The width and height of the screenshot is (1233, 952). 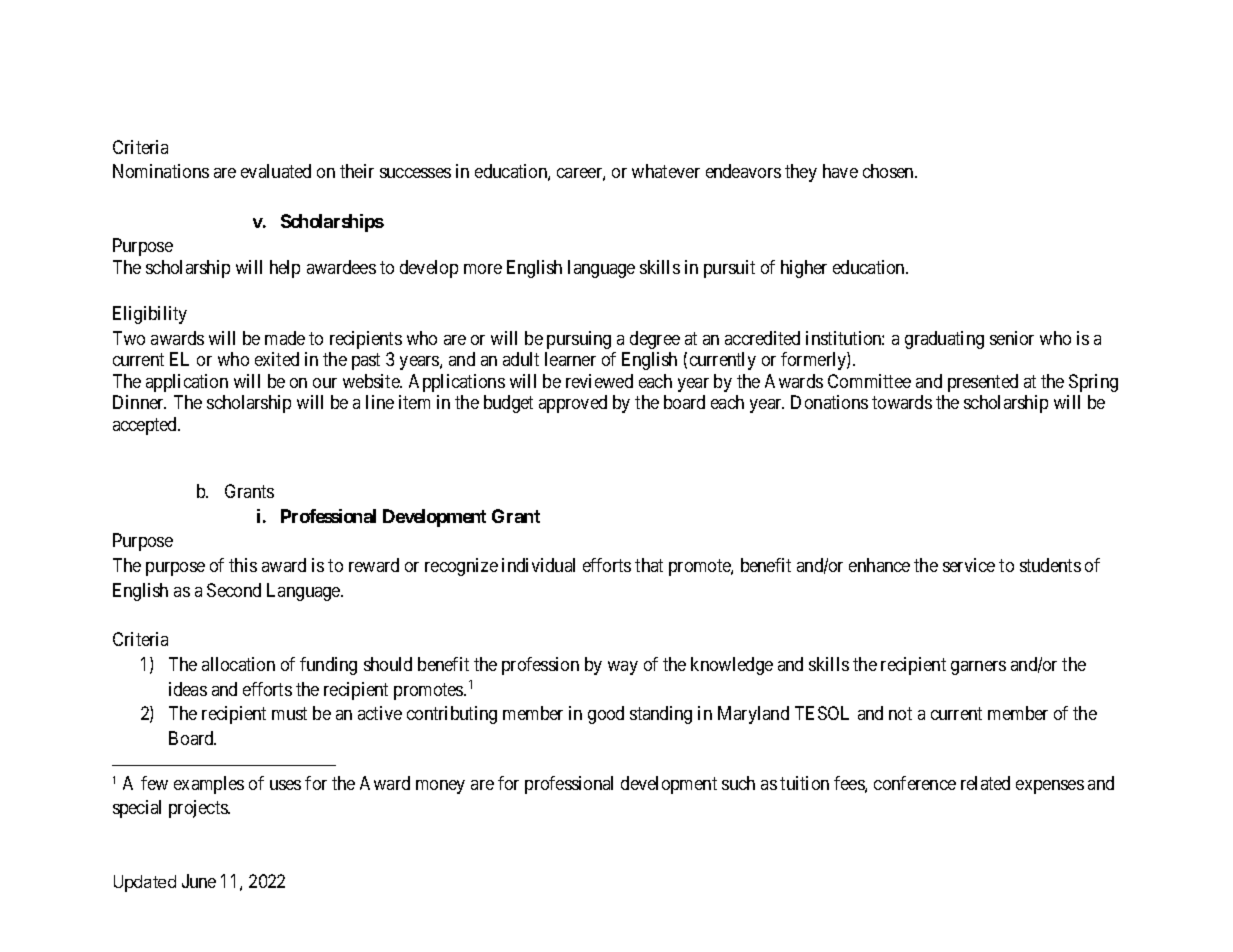 I want to click on evaluated, so click(x=276, y=171).
